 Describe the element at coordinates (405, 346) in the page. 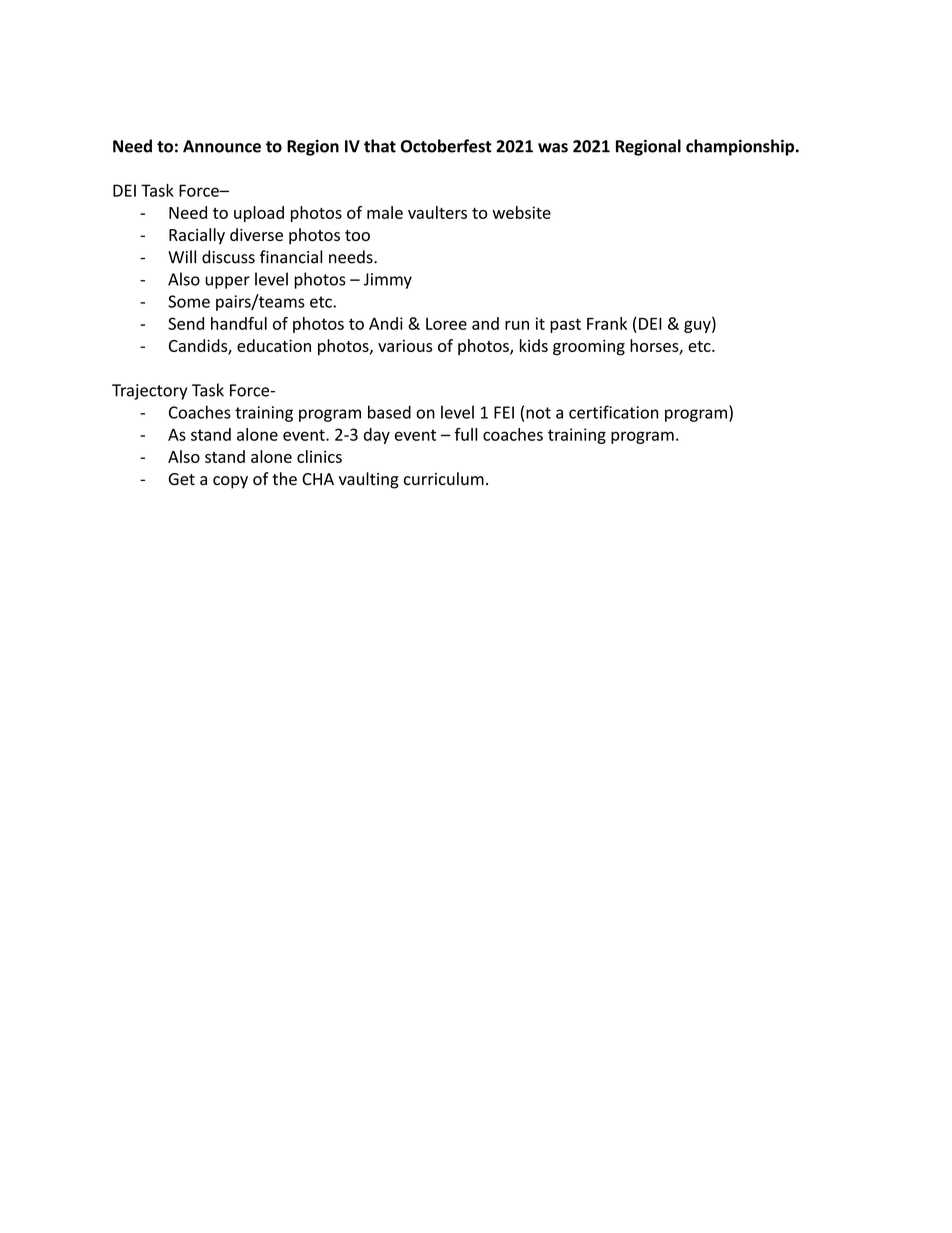

I see `various` at that location.
